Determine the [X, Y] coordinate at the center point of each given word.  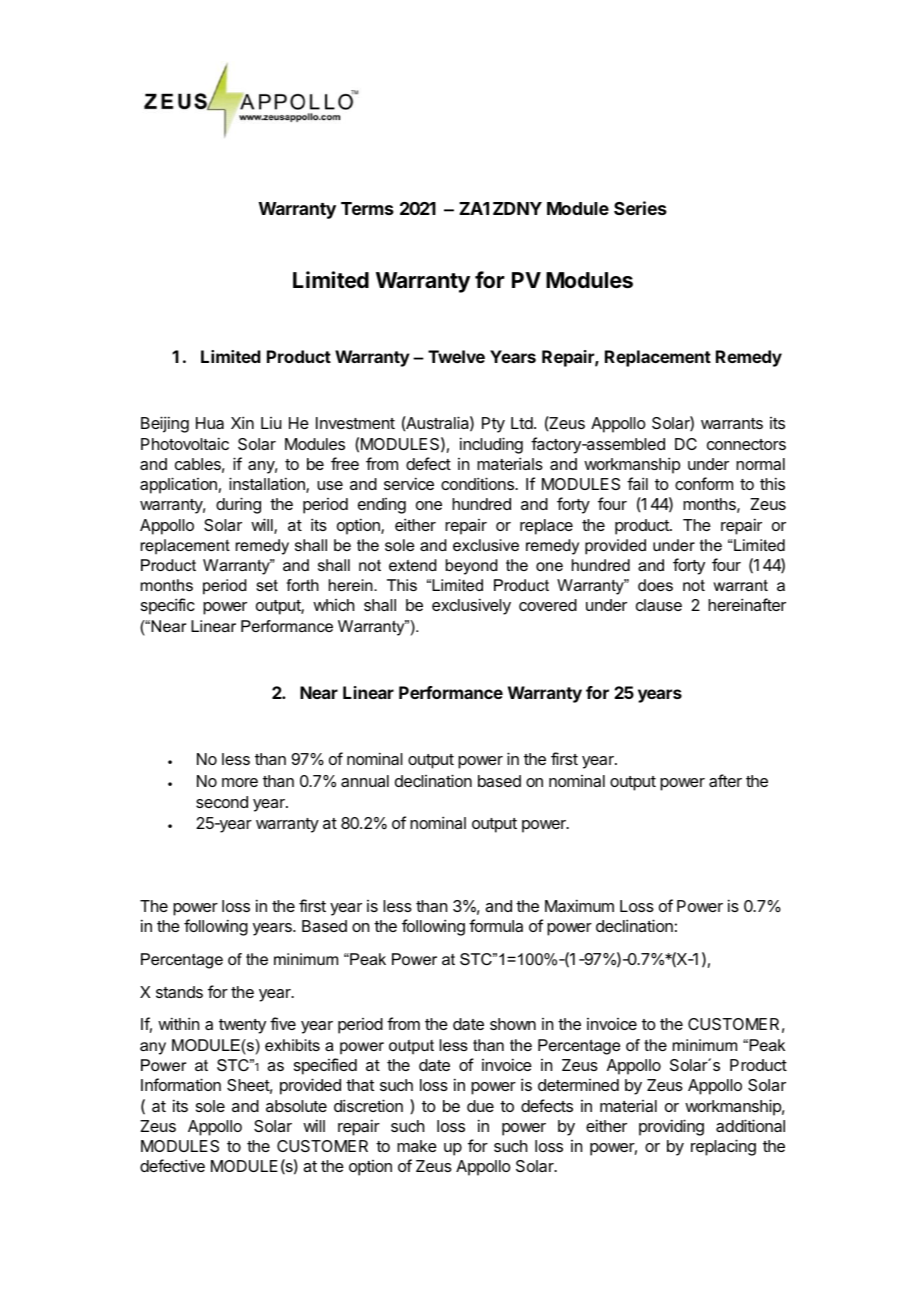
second [222, 802]
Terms [367, 208]
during [238, 505]
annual [365, 781]
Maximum [579, 905]
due [480, 1106]
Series [640, 208]
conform [704, 483]
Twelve [456, 356]
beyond [471, 567]
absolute [296, 1106]
